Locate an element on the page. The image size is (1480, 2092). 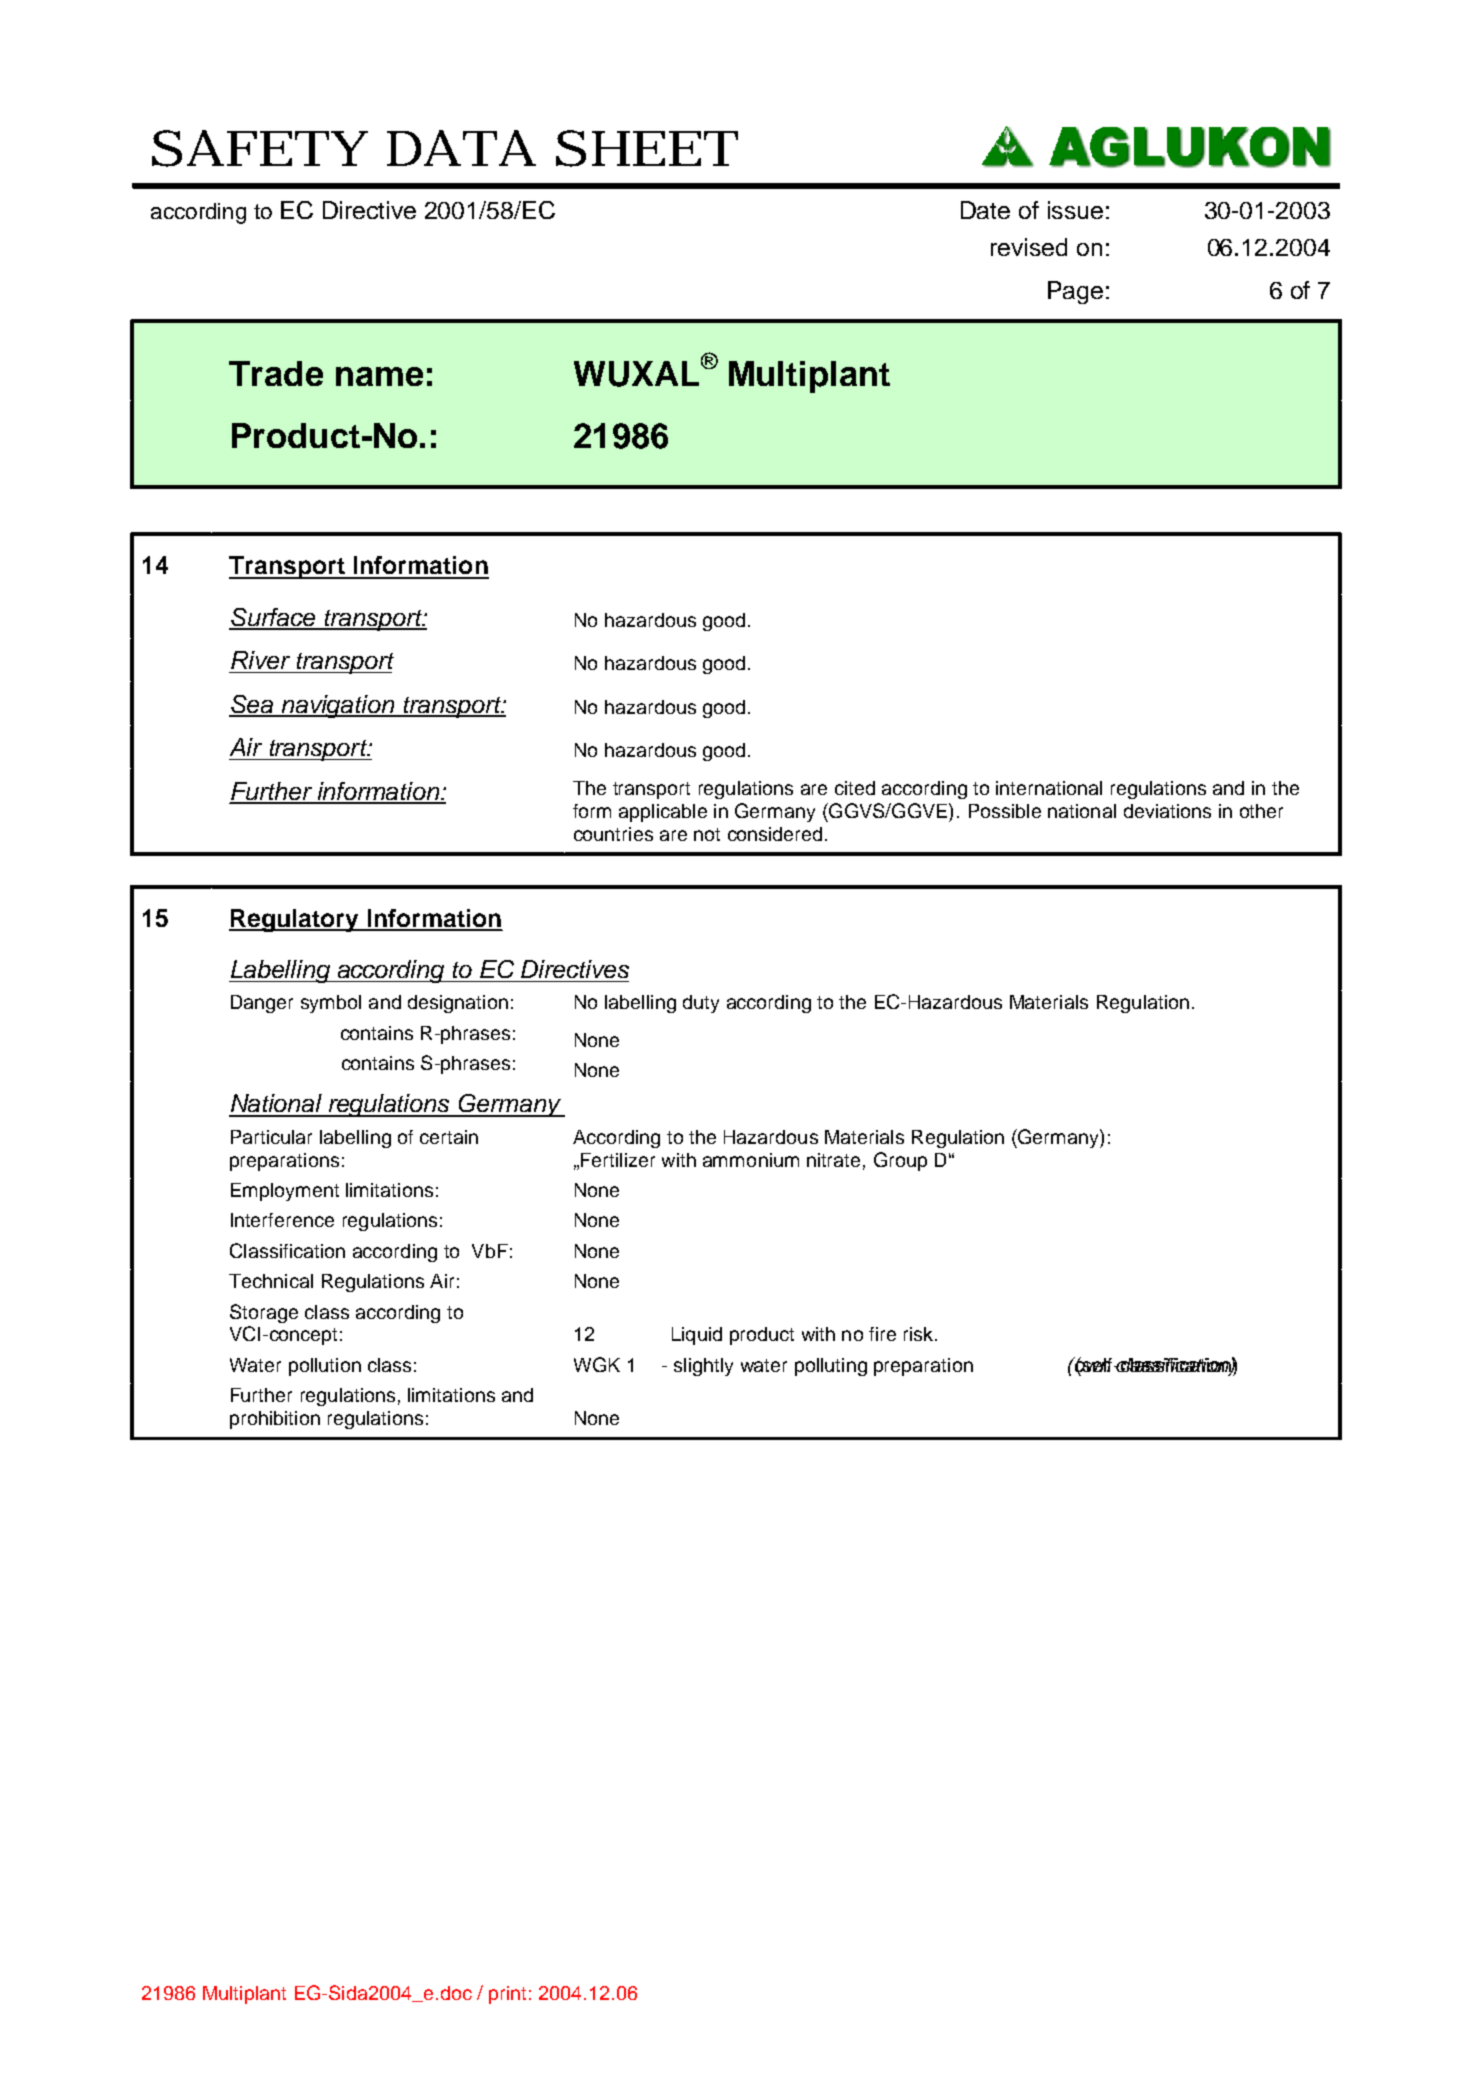
print is located at coordinates (507, 1995).
